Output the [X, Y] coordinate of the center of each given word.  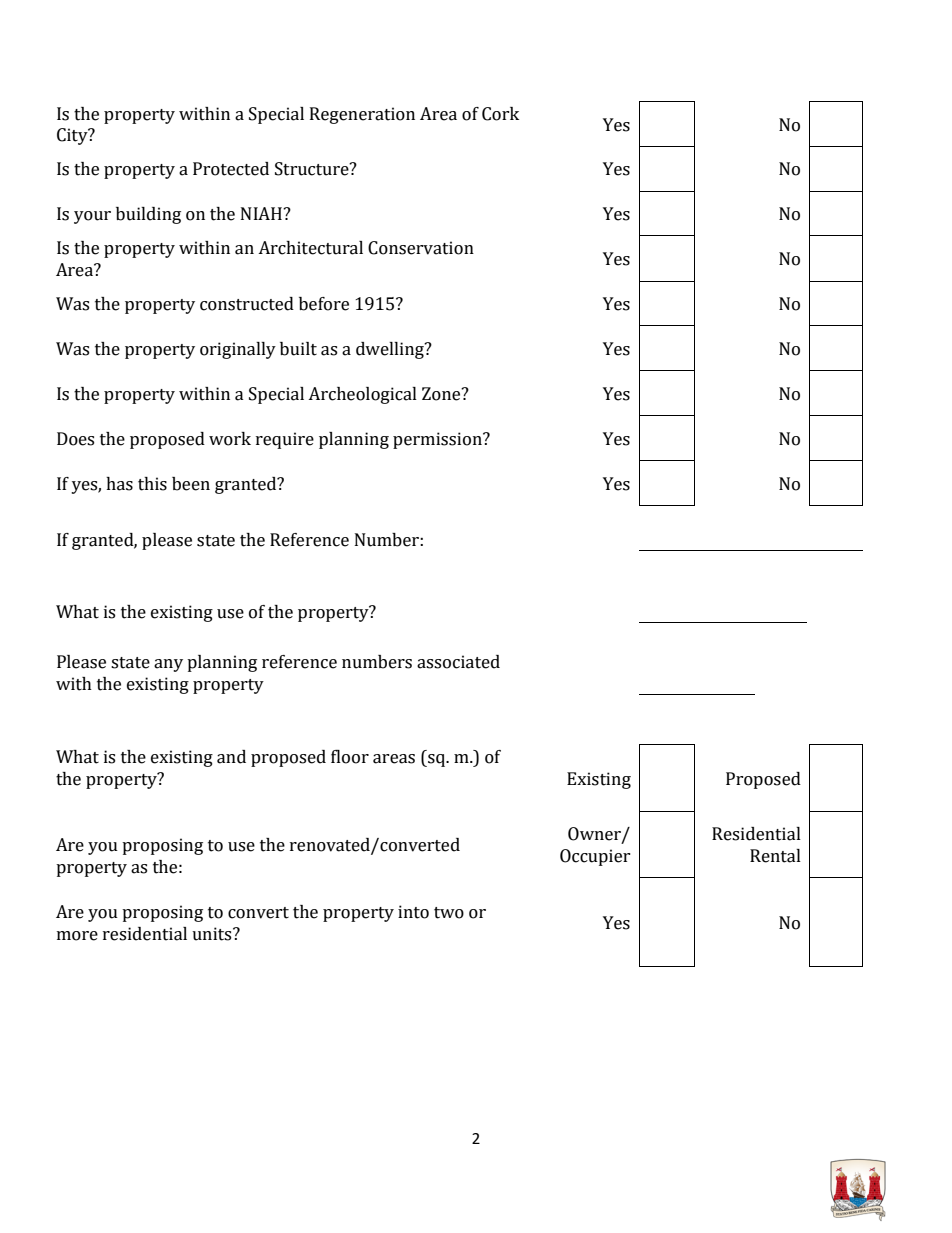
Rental [775, 856]
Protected [231, 169]
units [213, 934]
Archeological [362, 395]
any [168, 665]
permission [438, 440]
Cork [500, 114]
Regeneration [362, 115]
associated [458, 662]
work [230, 439]
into [413, 912]
